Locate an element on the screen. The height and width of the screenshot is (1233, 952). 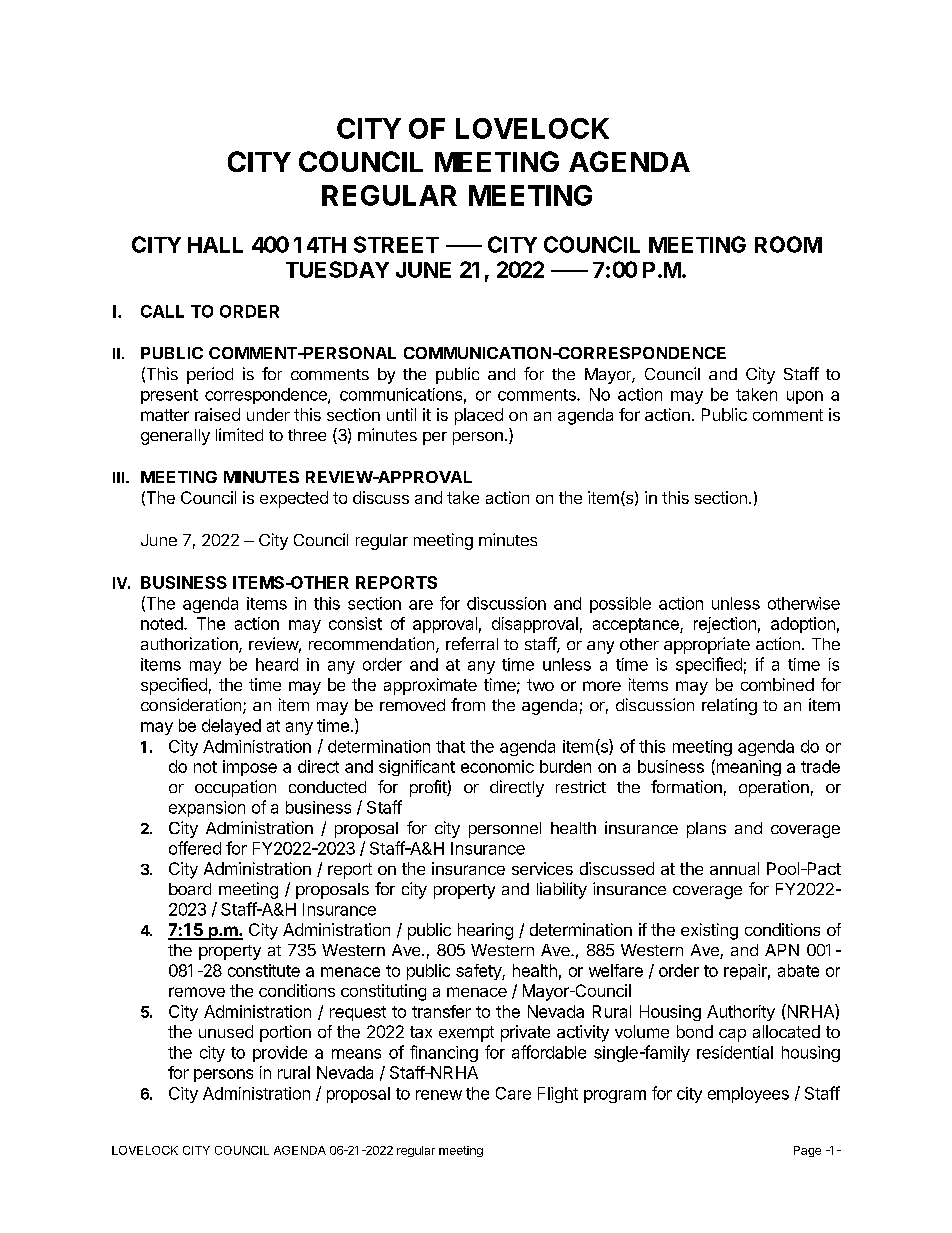
STREET is located at coordinates (396, 244).
